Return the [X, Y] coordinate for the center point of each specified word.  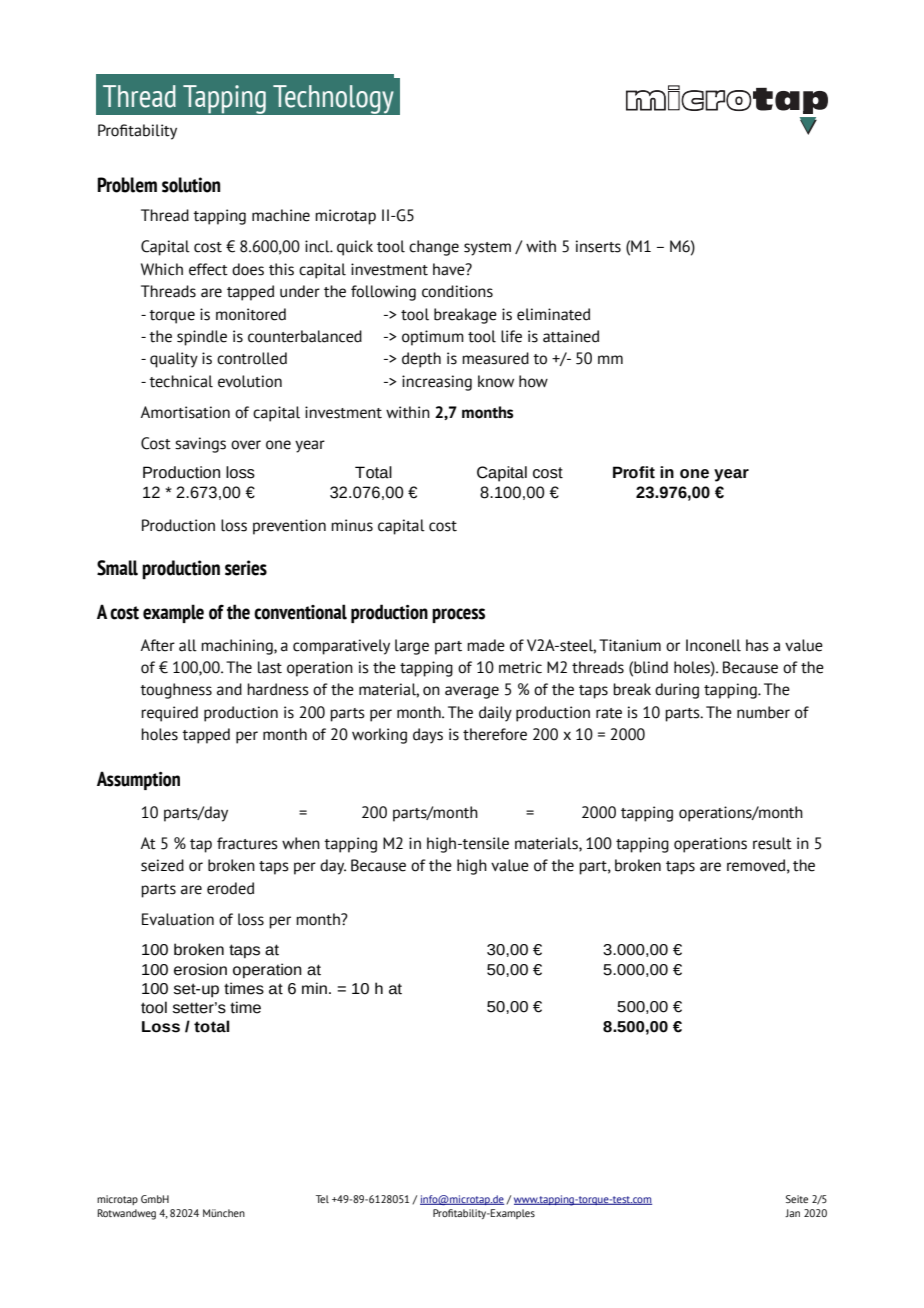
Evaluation [178, 919]
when [301, 843]
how [533, 381]
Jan [792, 1213]
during [677, 691]
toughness [176, 691]
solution [191, 185]
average [472, 692]
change [434, 248]
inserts [598, 246]
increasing [437, 383]
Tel [322, 1199]
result [772, 843]
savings [200, 445]
